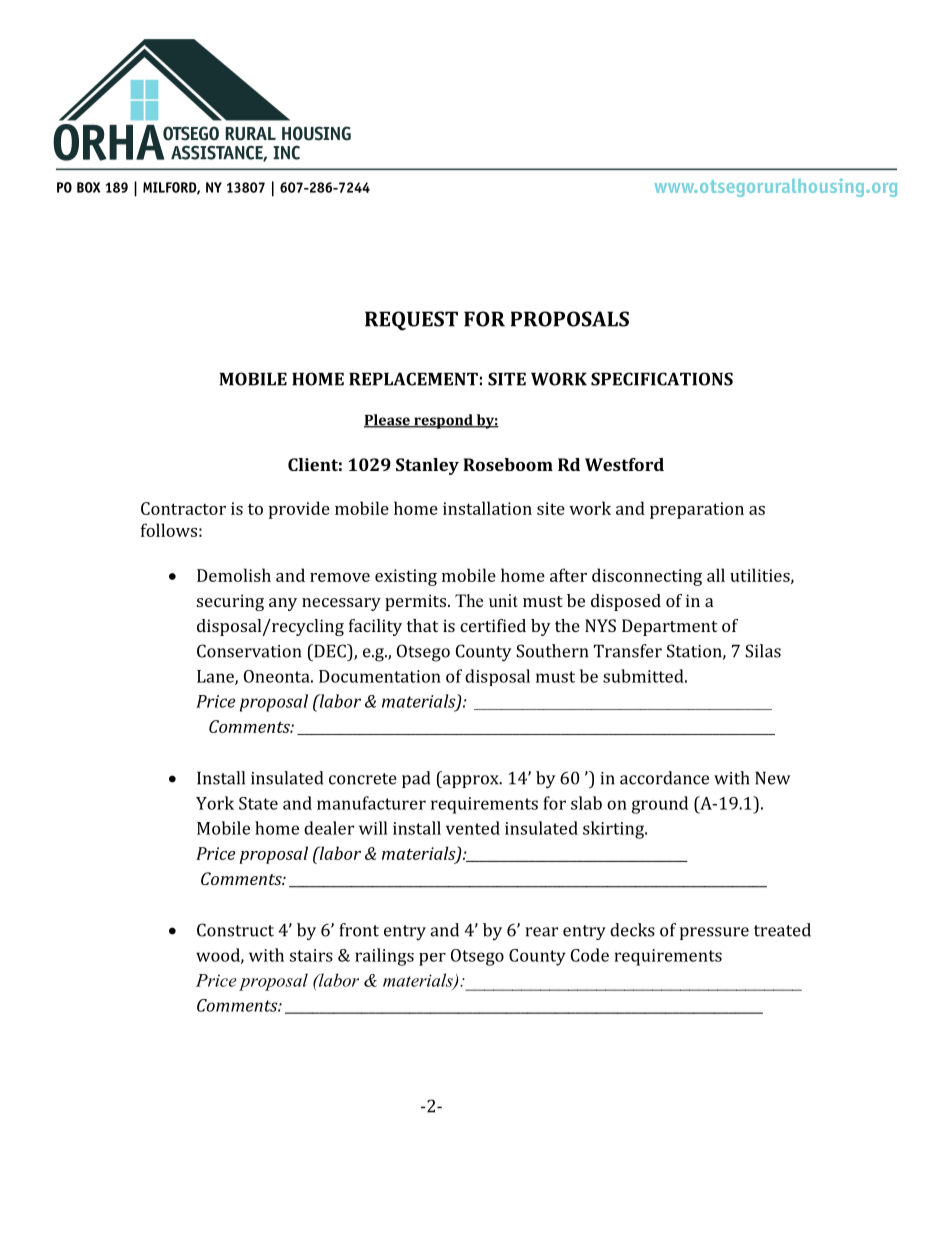 The image size is (952, 1233). What do you see at coordinates (235, 930) in the screenshot?
I see `Construct` at bounding box center [235, 930].
